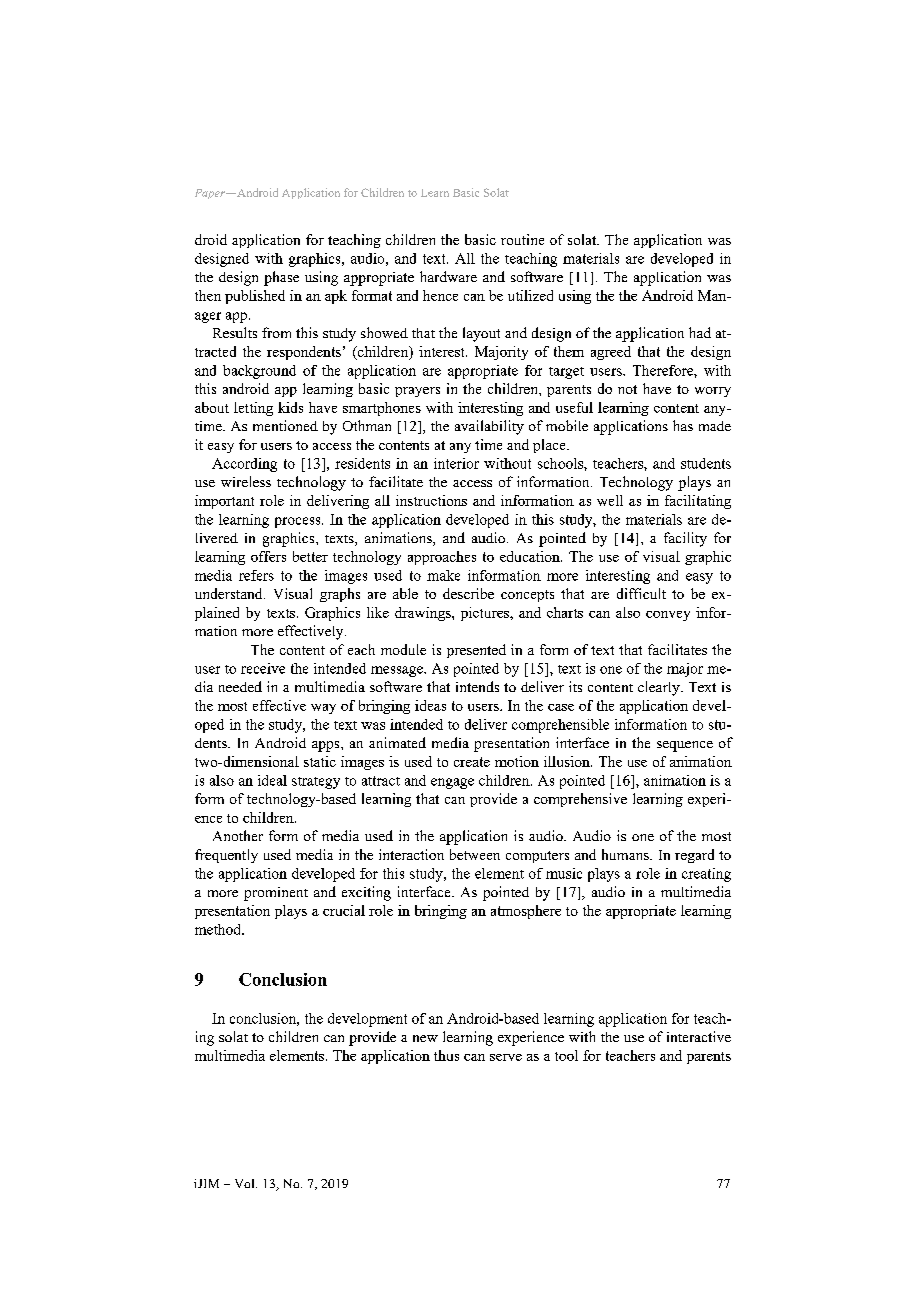 This document has width=924, height=1308. What do you see at coordinates (660, 688) in the document?
I see `clearly` at bounding box center [660, 688].
